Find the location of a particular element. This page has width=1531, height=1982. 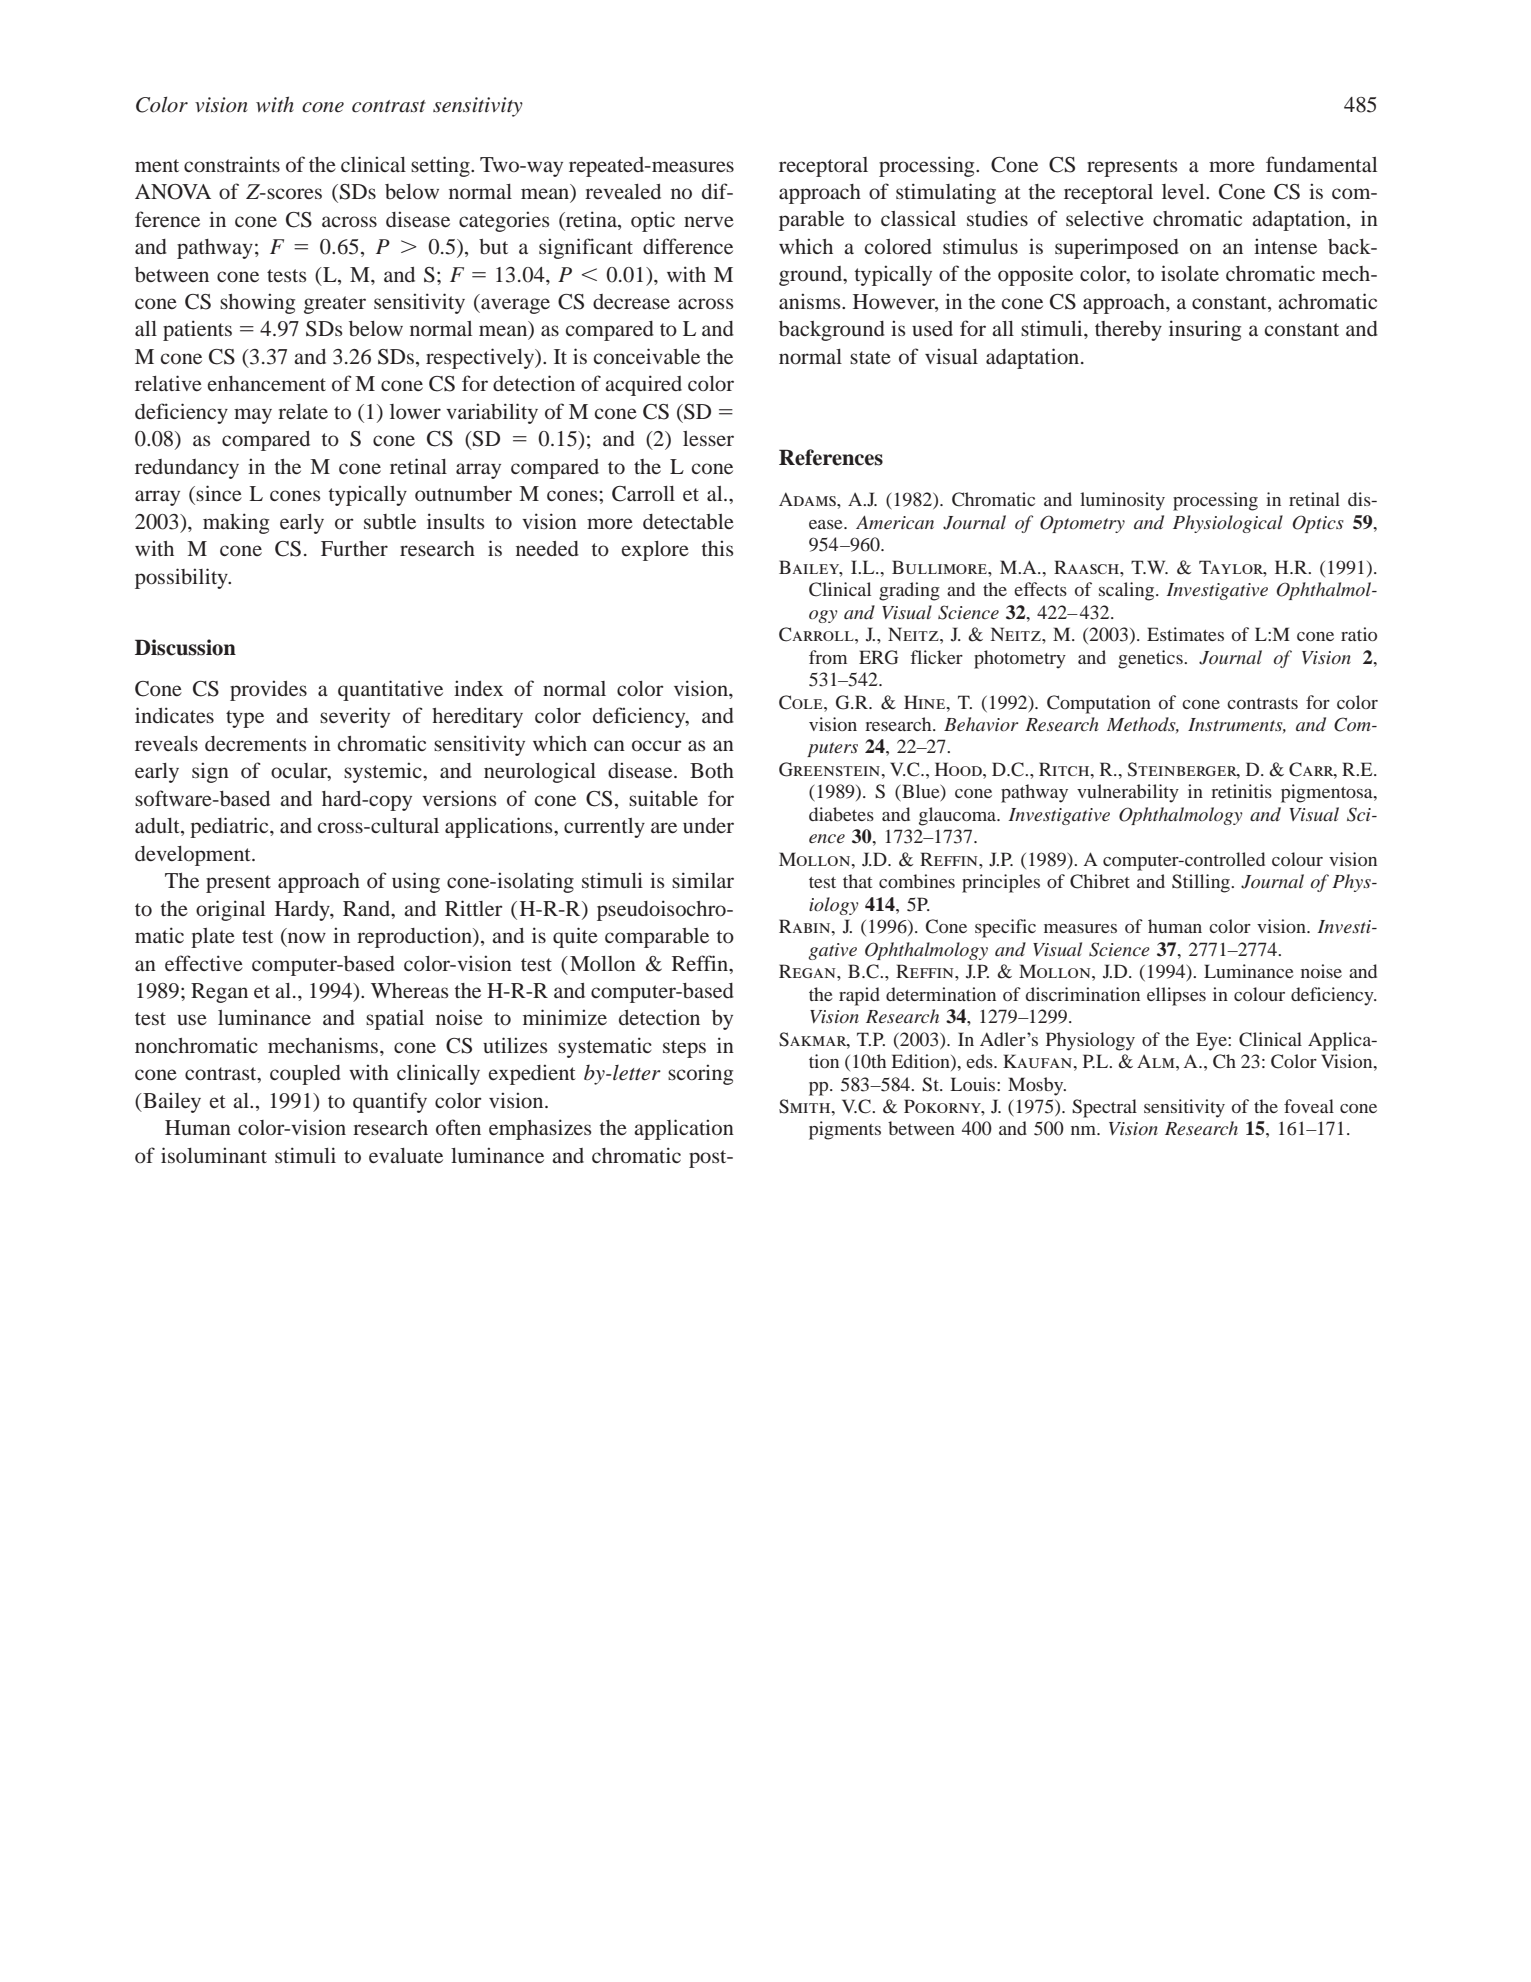

nerve is located at coordinates (709, 221).
